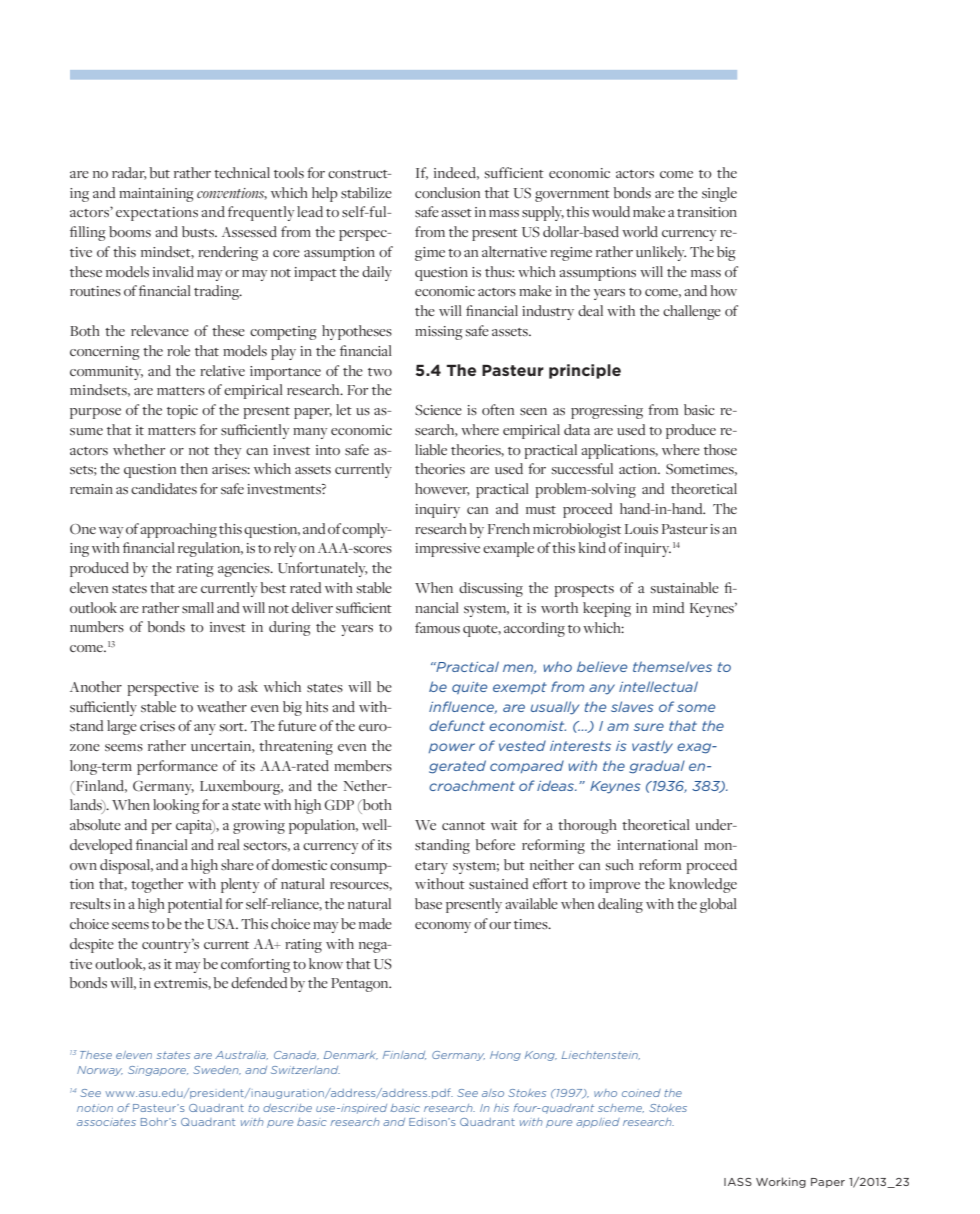 This screenshot has height=1214, width=980. What do you see at coordinates (641, 529) in the screenshot?
I see `Louis` at bounding box center [641, 529].
